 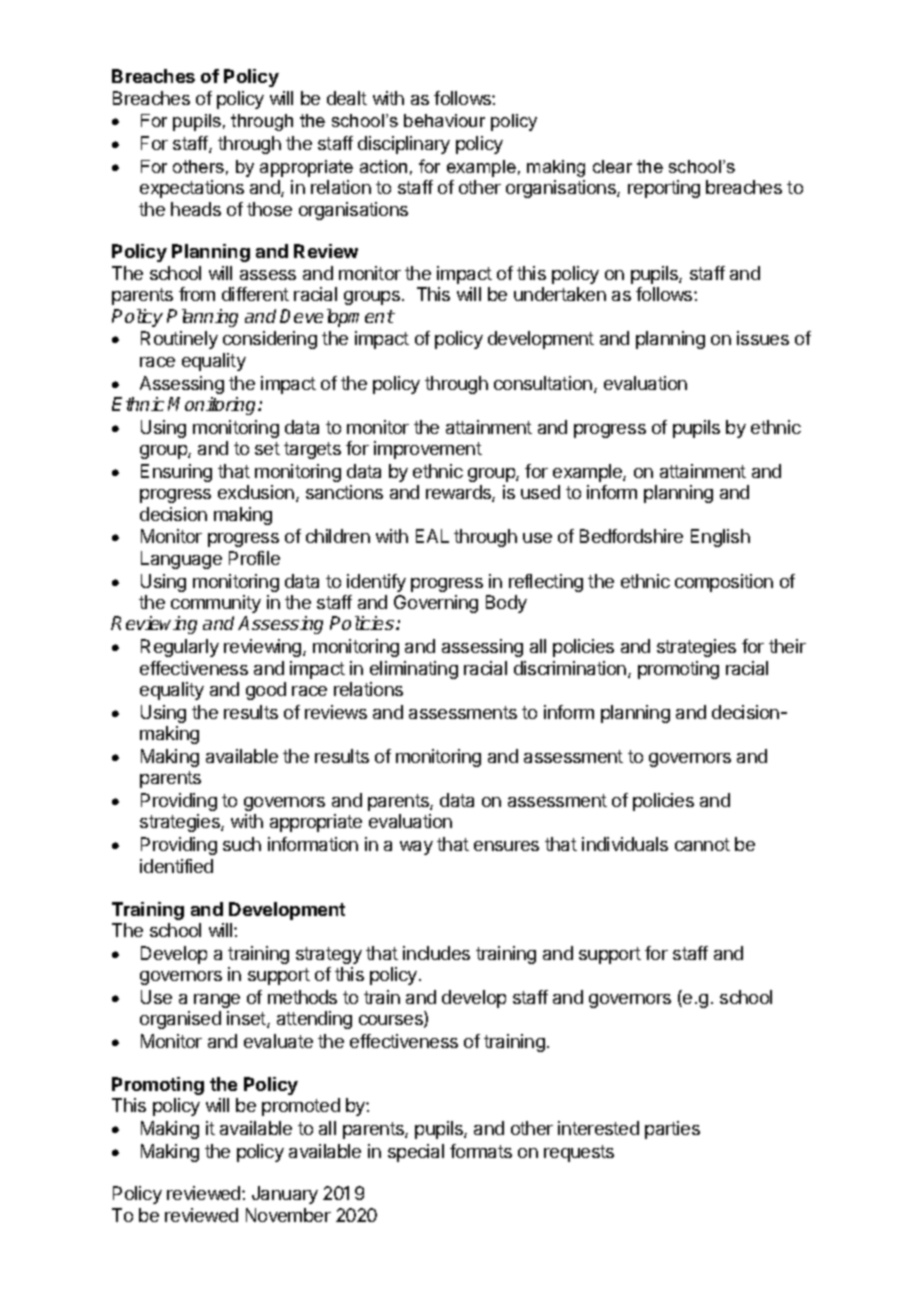 I want to click on used, so click(x=540, y=492).
